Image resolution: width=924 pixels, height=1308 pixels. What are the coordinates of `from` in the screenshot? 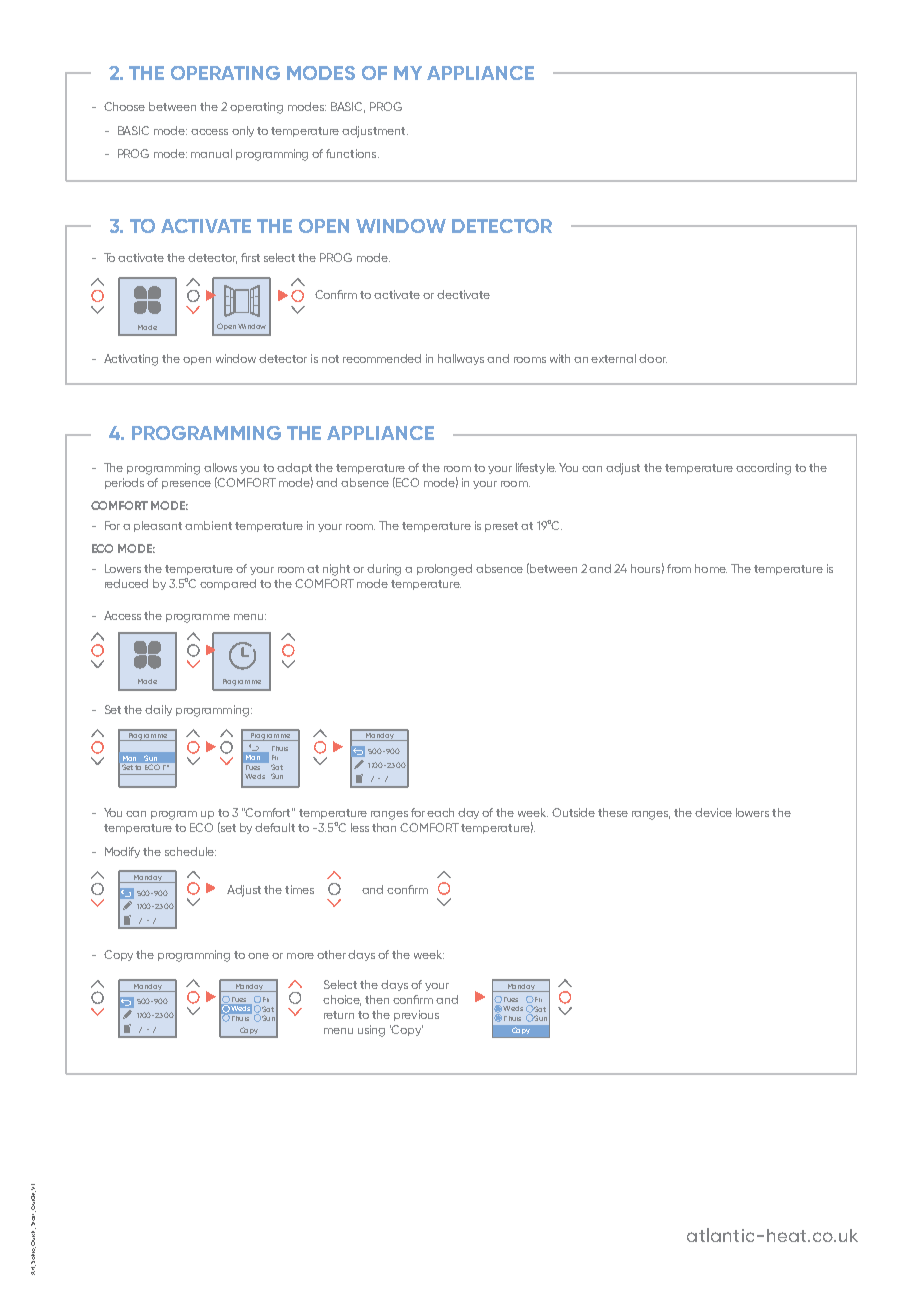 It's located at (679, 568).
